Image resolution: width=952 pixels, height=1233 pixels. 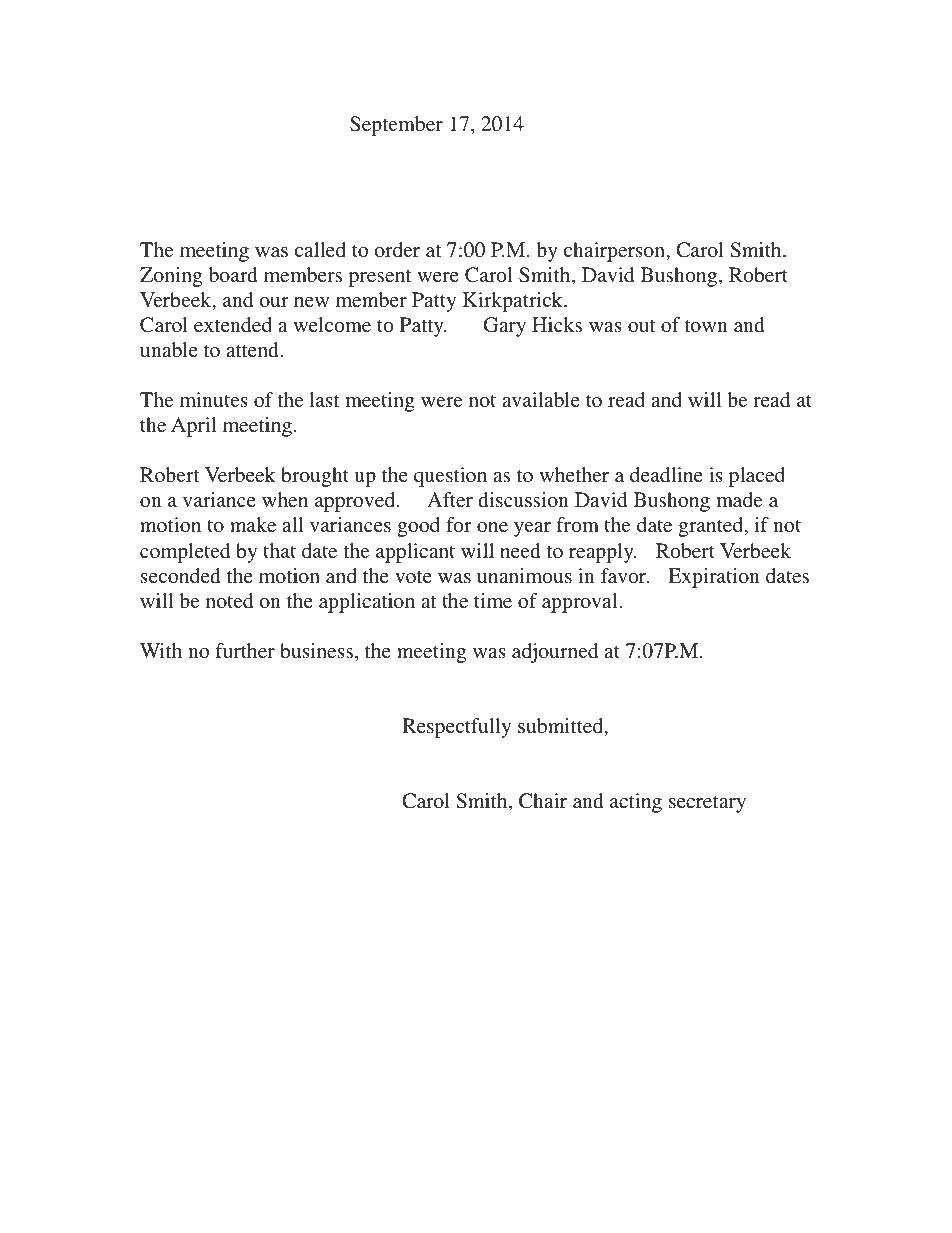 I want to click on Respectfully, so click(x=456, y=728).
